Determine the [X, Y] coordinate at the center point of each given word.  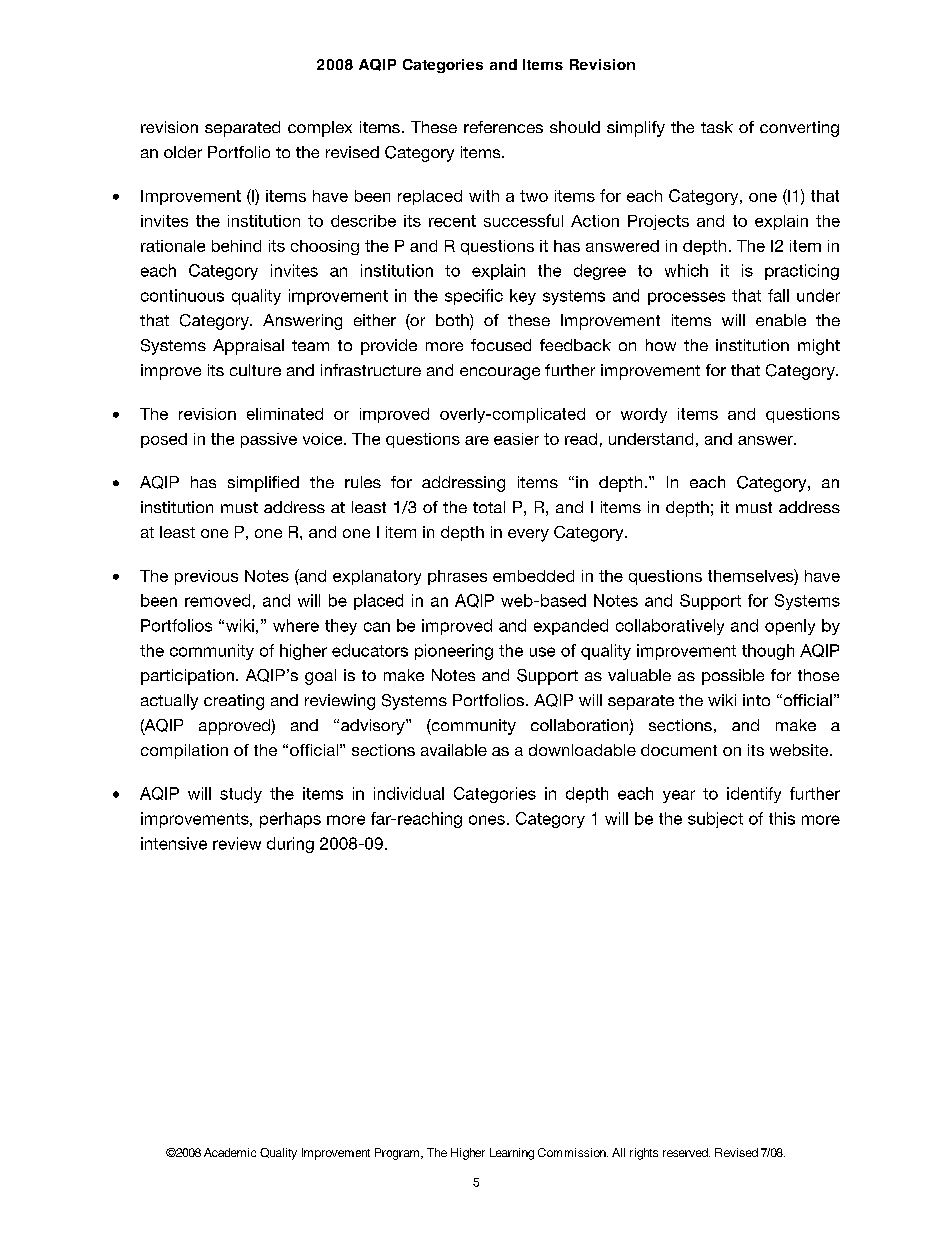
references [503, 127]
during [290, 845]
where [296, 625]
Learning [512, 1154]
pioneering [454, 652]
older [183, 152]
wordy [644, 415]
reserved [686, 1152]
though [768, 652]
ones [487, 820]
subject [715, 820]
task [717, 127]
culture [255, 370]
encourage [500, 373]
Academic [230, 1152]
